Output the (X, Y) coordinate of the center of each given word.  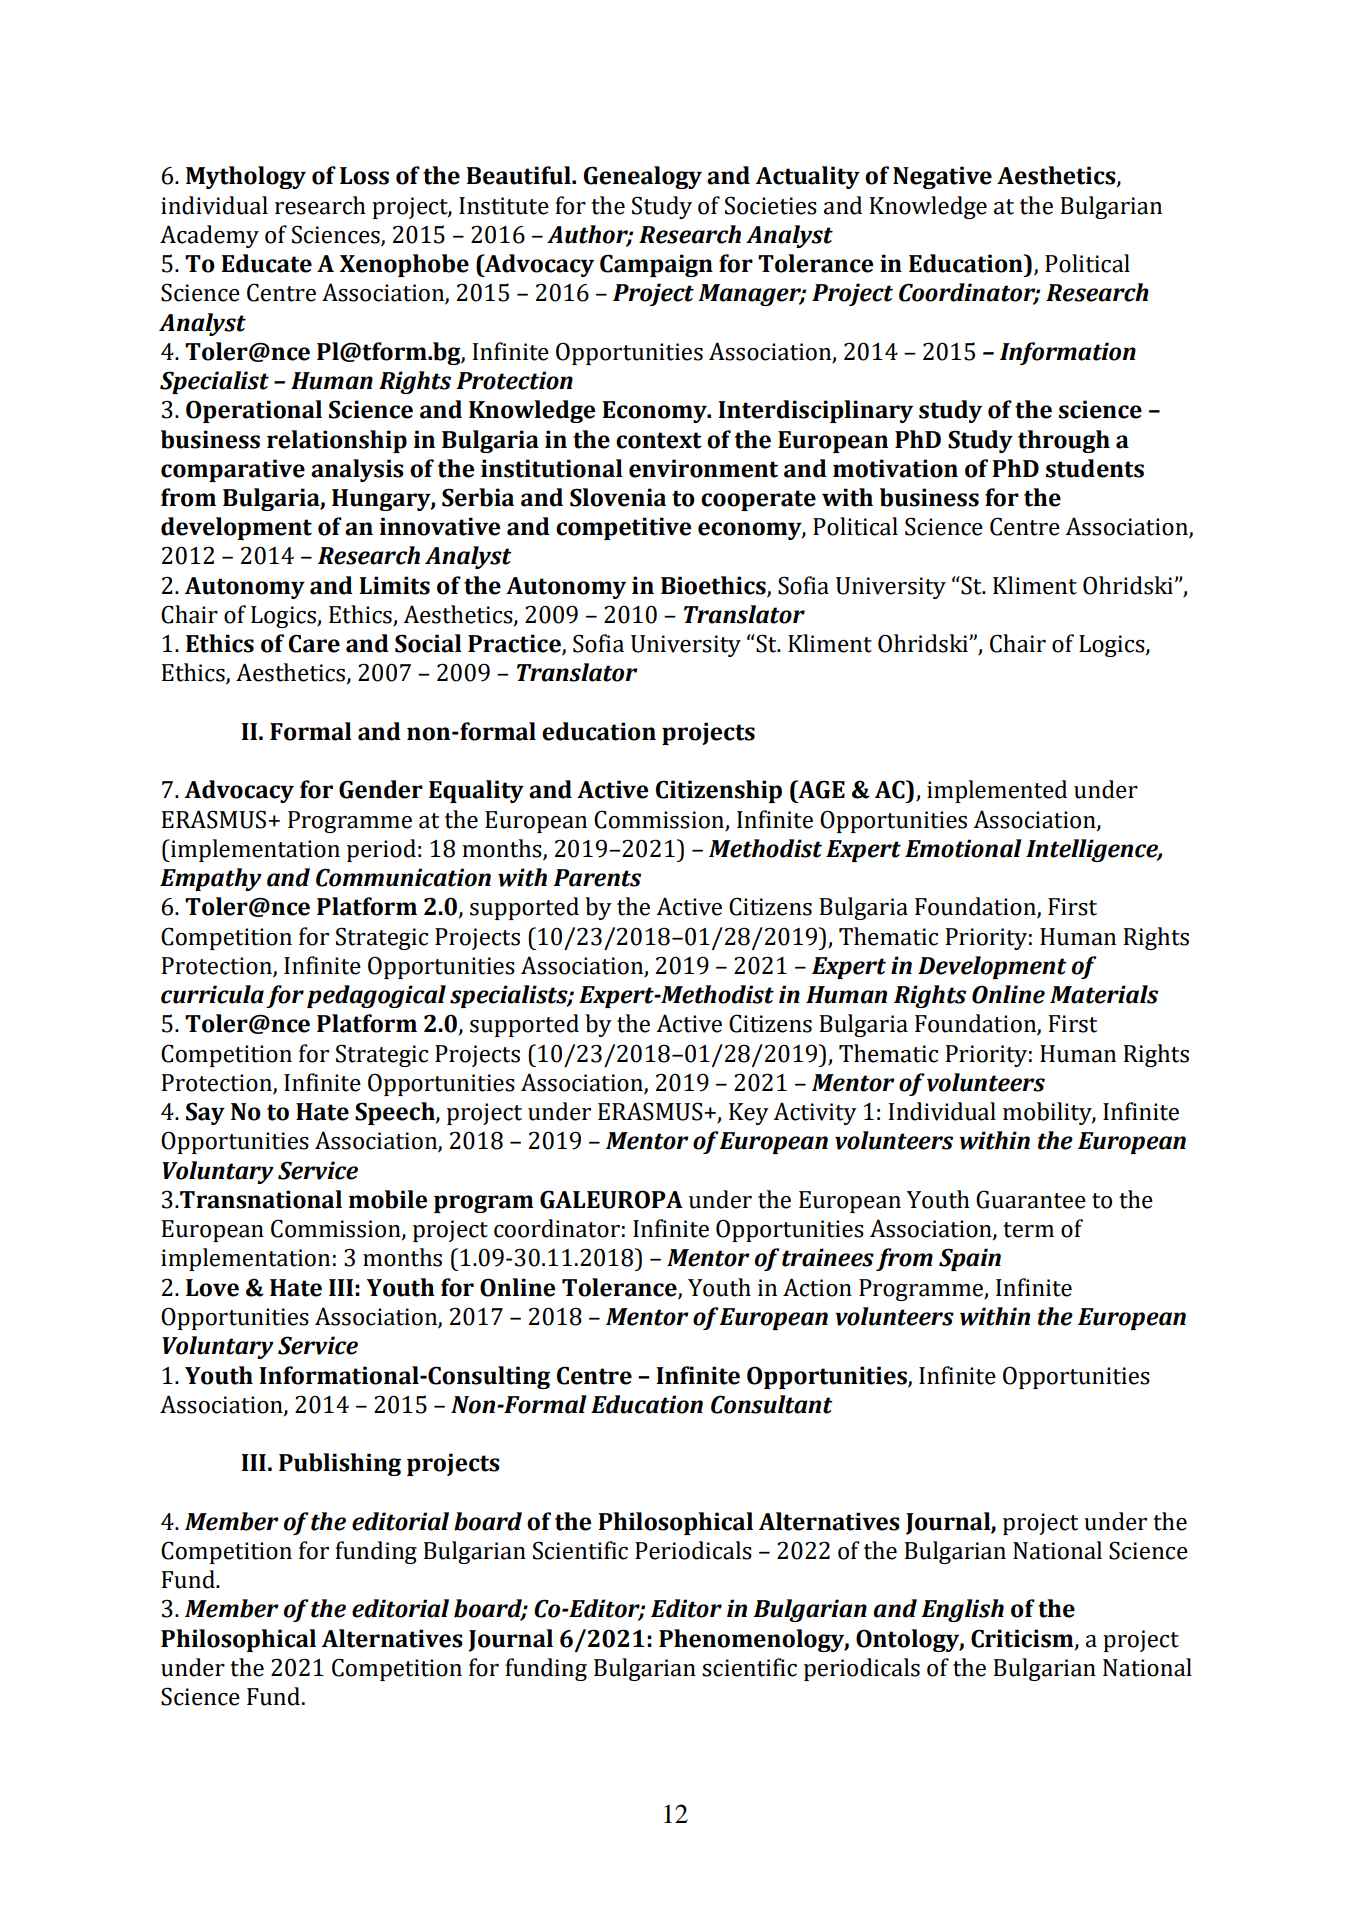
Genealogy (643, 177)
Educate (266, 263)
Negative (942, 177)
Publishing (340, 1464)
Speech (396, 1113)
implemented (997, 791)
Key (749, 1114)
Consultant (771, 1404)
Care (314, 643)
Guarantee (1031, 1199)
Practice (515, 644)
